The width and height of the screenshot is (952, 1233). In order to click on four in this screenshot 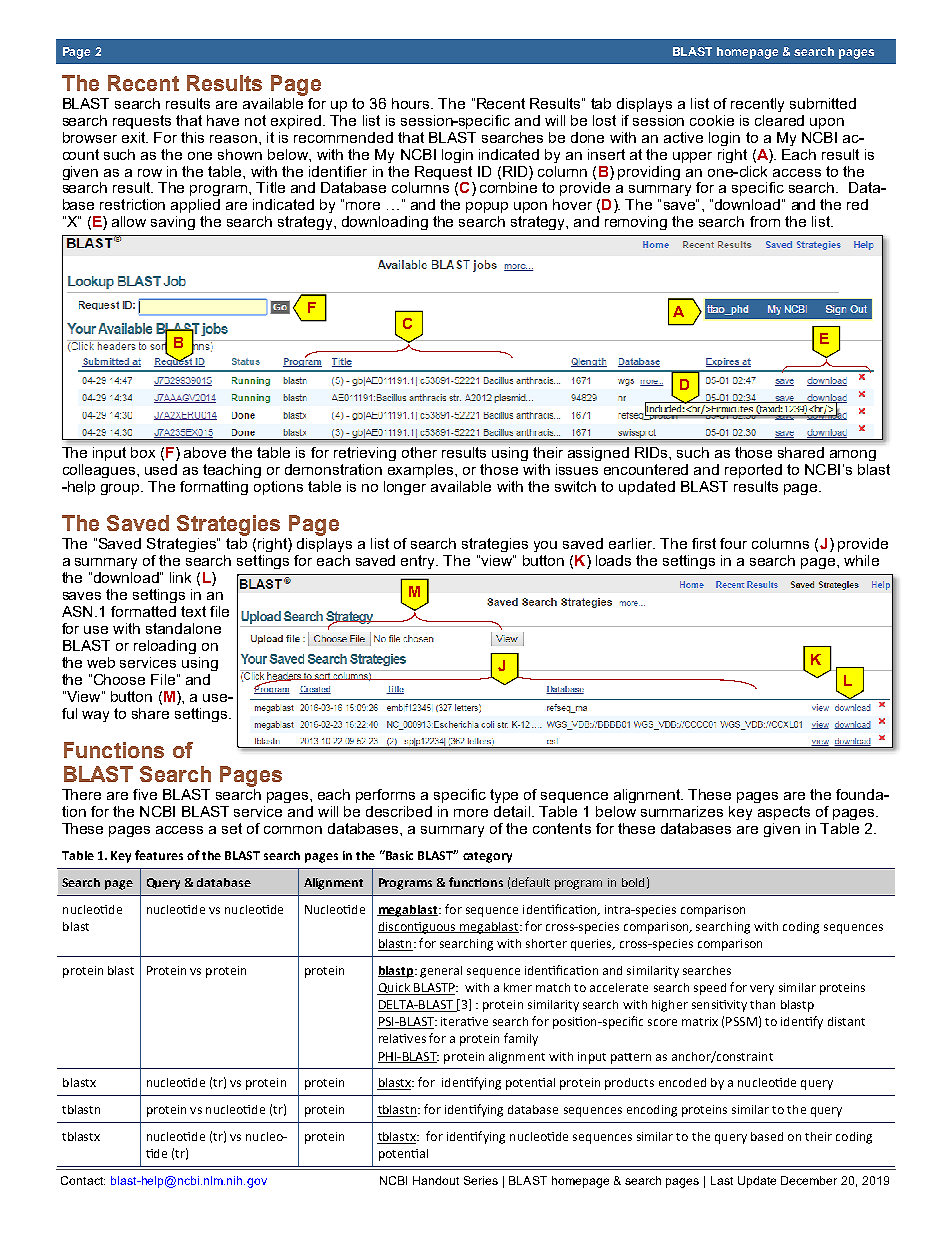, I will do `click(733, 543)`.
